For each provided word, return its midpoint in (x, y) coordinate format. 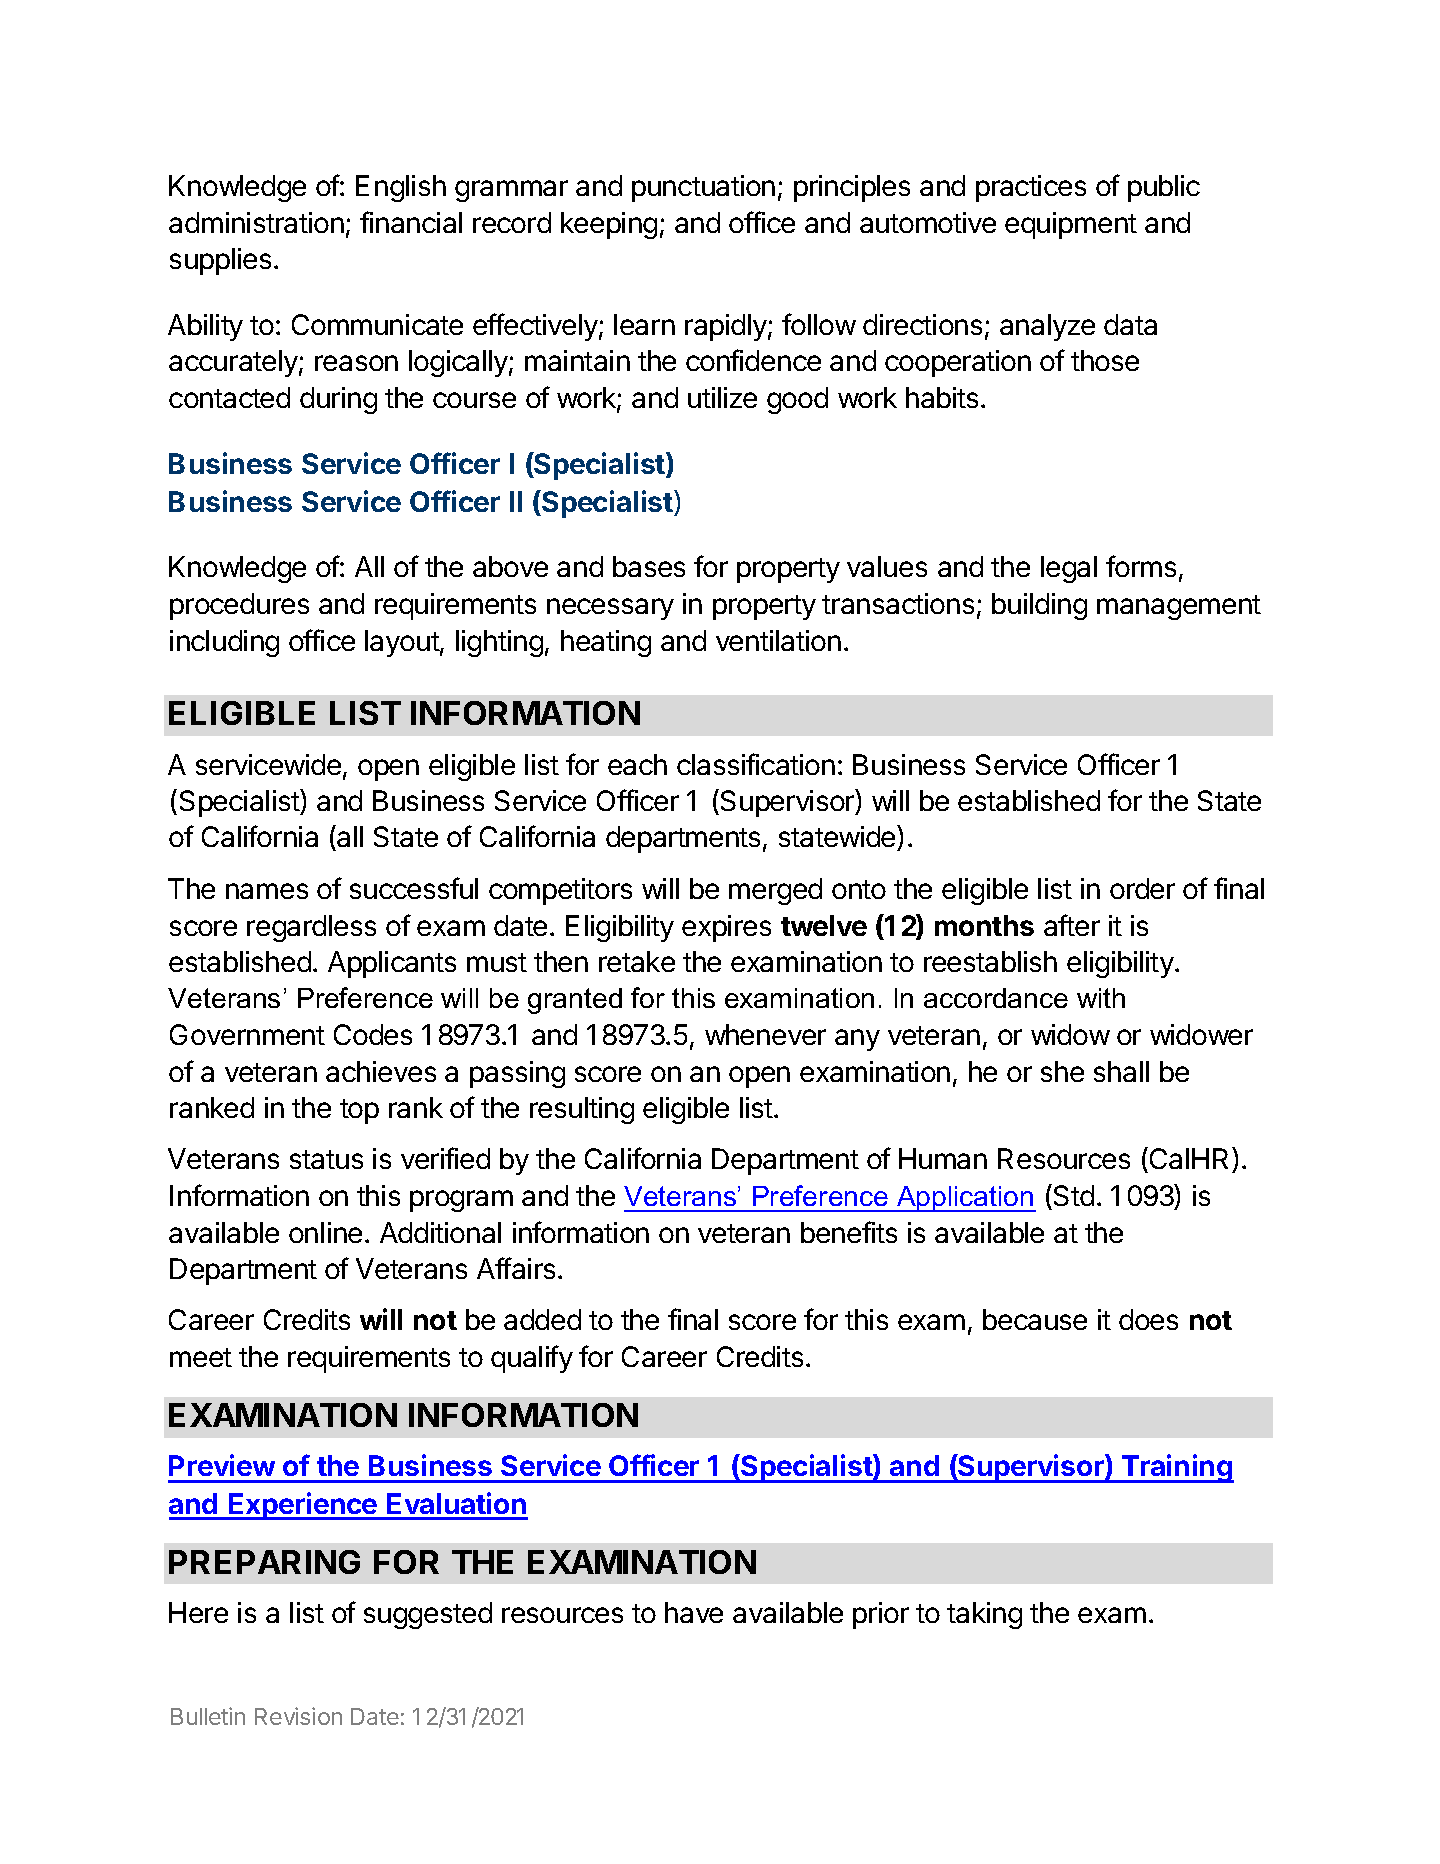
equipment (1071, 225)
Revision (298, 1716)
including (224, 643)
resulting (582, 1110)
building (1039, 606)
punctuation (703, 188)
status (326, 1159)
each (637, 764)
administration (256, 222)
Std (1074, 1195)
